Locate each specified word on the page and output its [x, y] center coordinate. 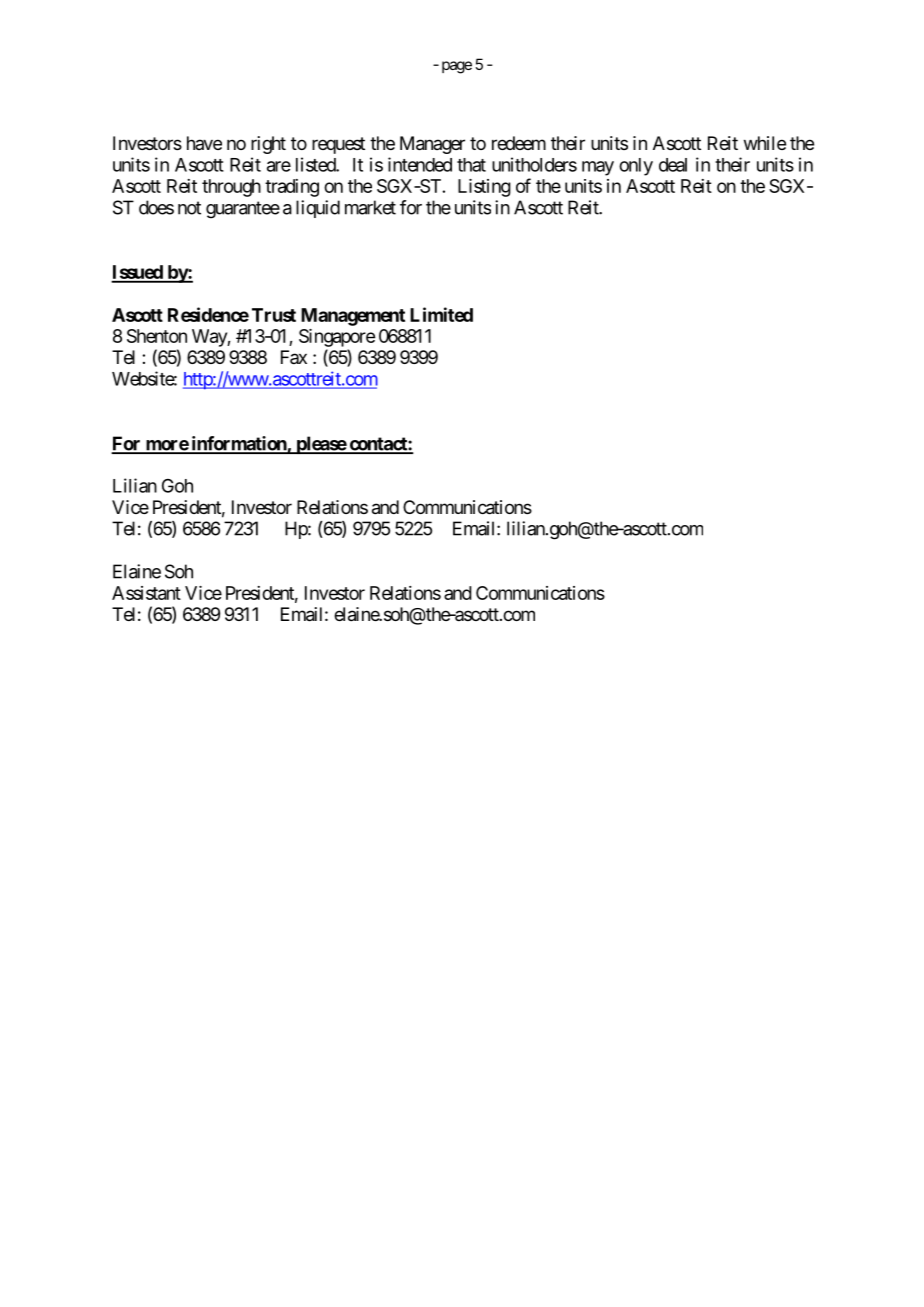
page [457, 67]
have [204, 143]
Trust [274, 315]
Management [353, 317]
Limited [441, 314]
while [765, 143]
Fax [294, 357]
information [238, 444]
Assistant [146, 593]
